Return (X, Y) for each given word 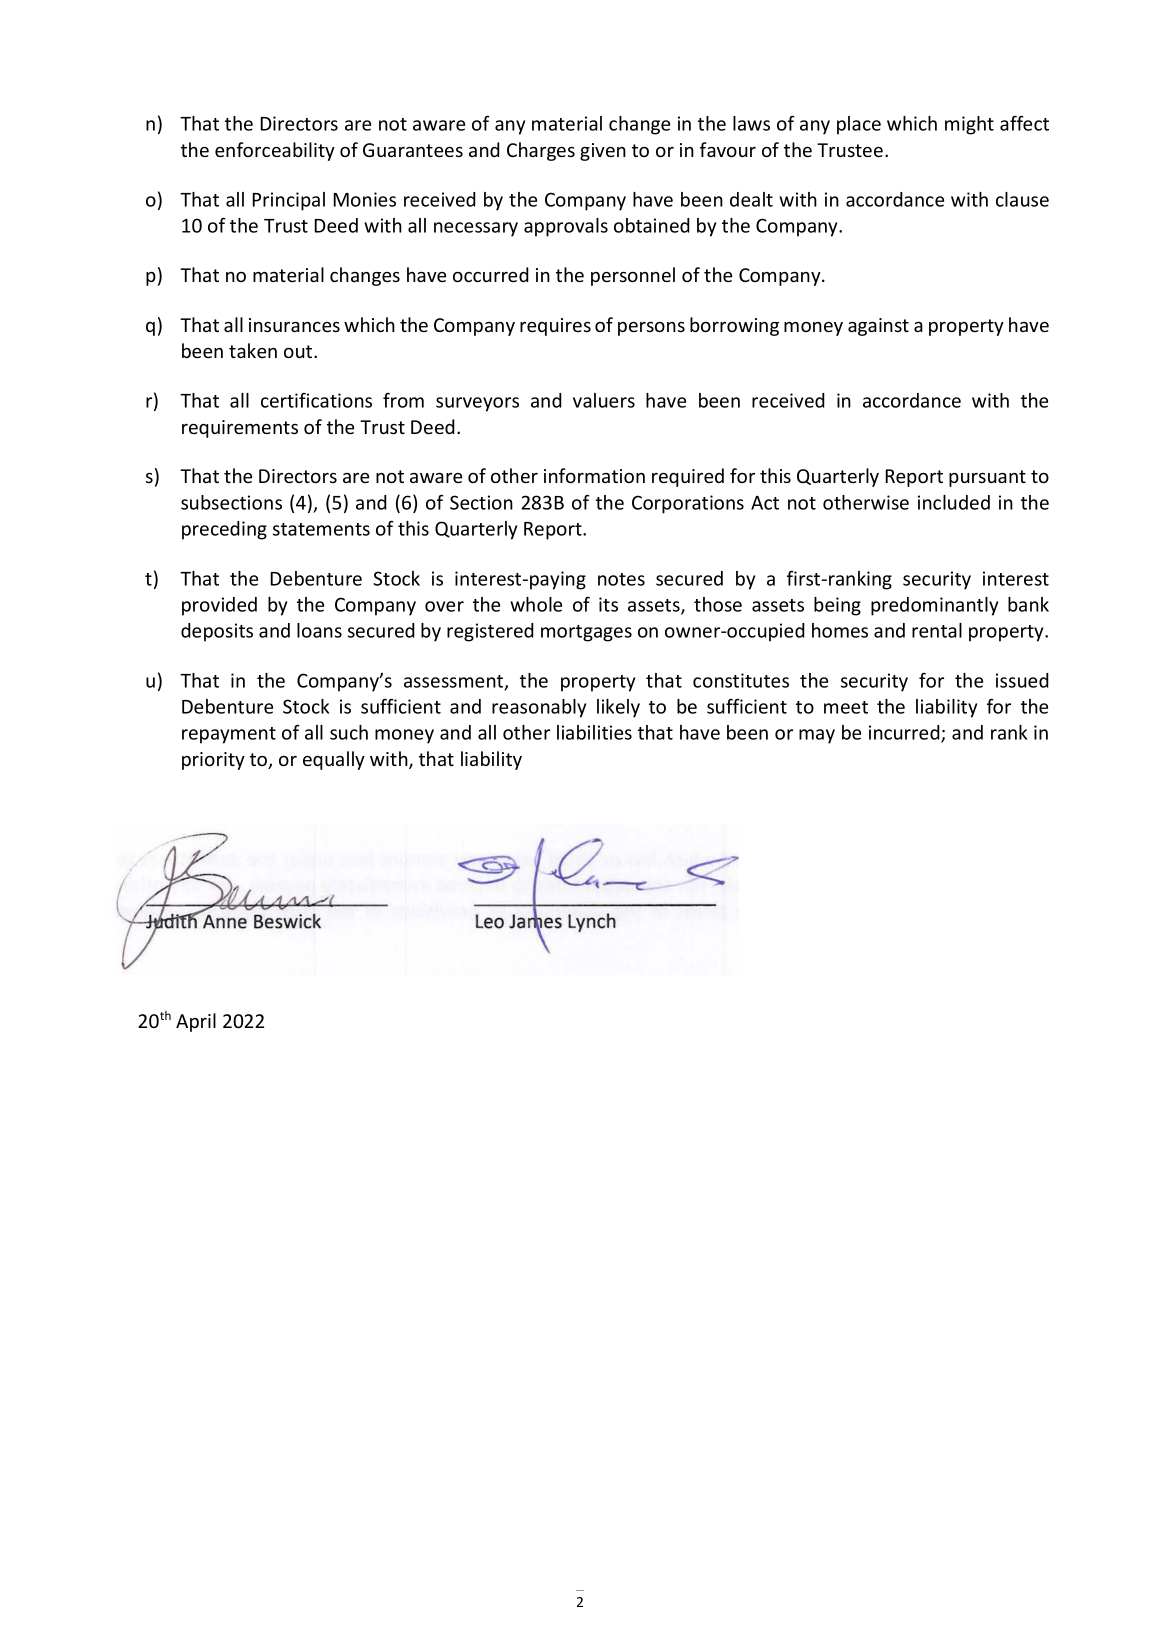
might (969, 125)
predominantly (934, 606)
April (196, 1022)
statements (321, 529)
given (603, 152)
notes (621, 579)
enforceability (275, 151)
